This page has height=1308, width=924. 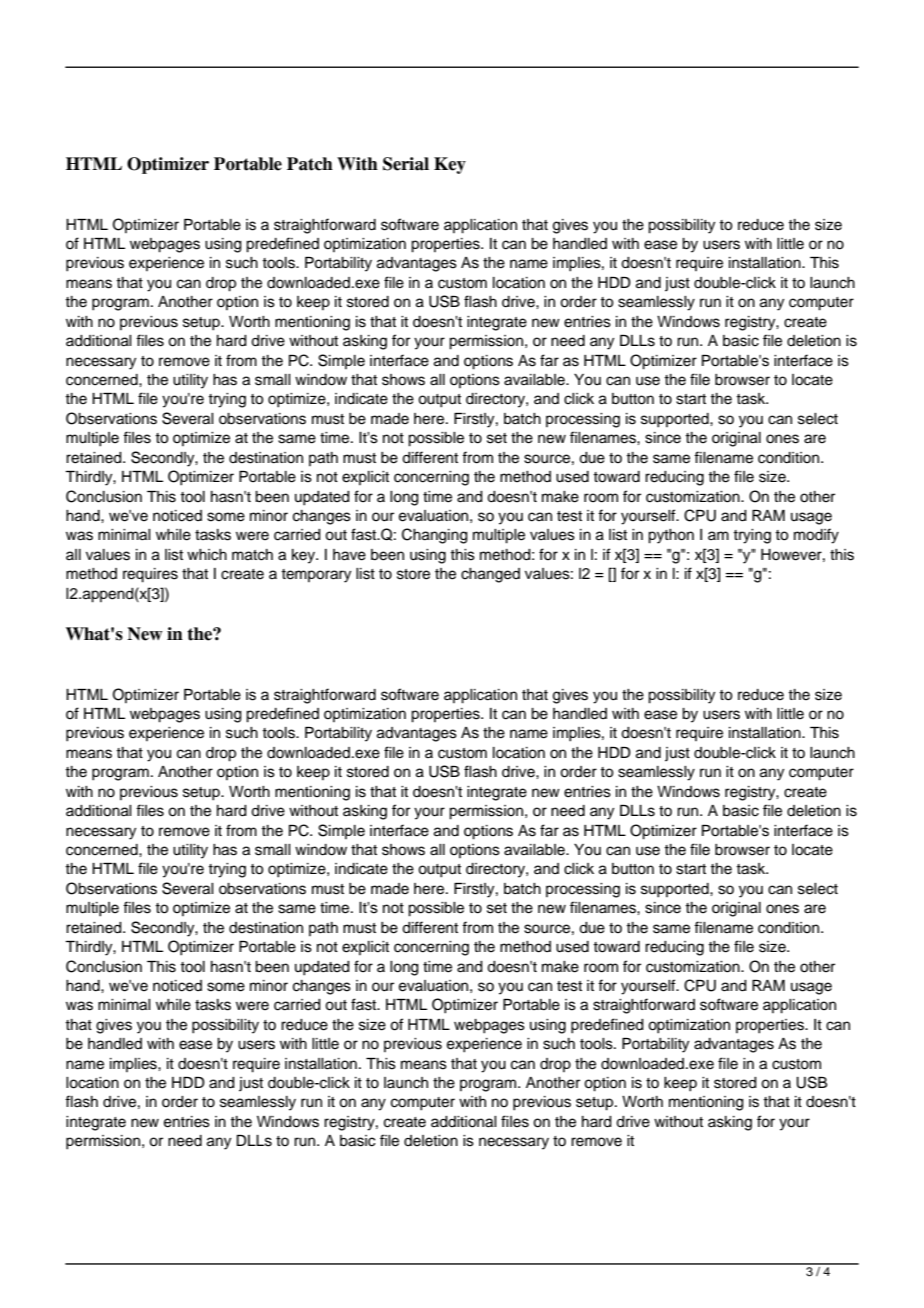 I want to click on Patch, so click(x=310, y=164).
